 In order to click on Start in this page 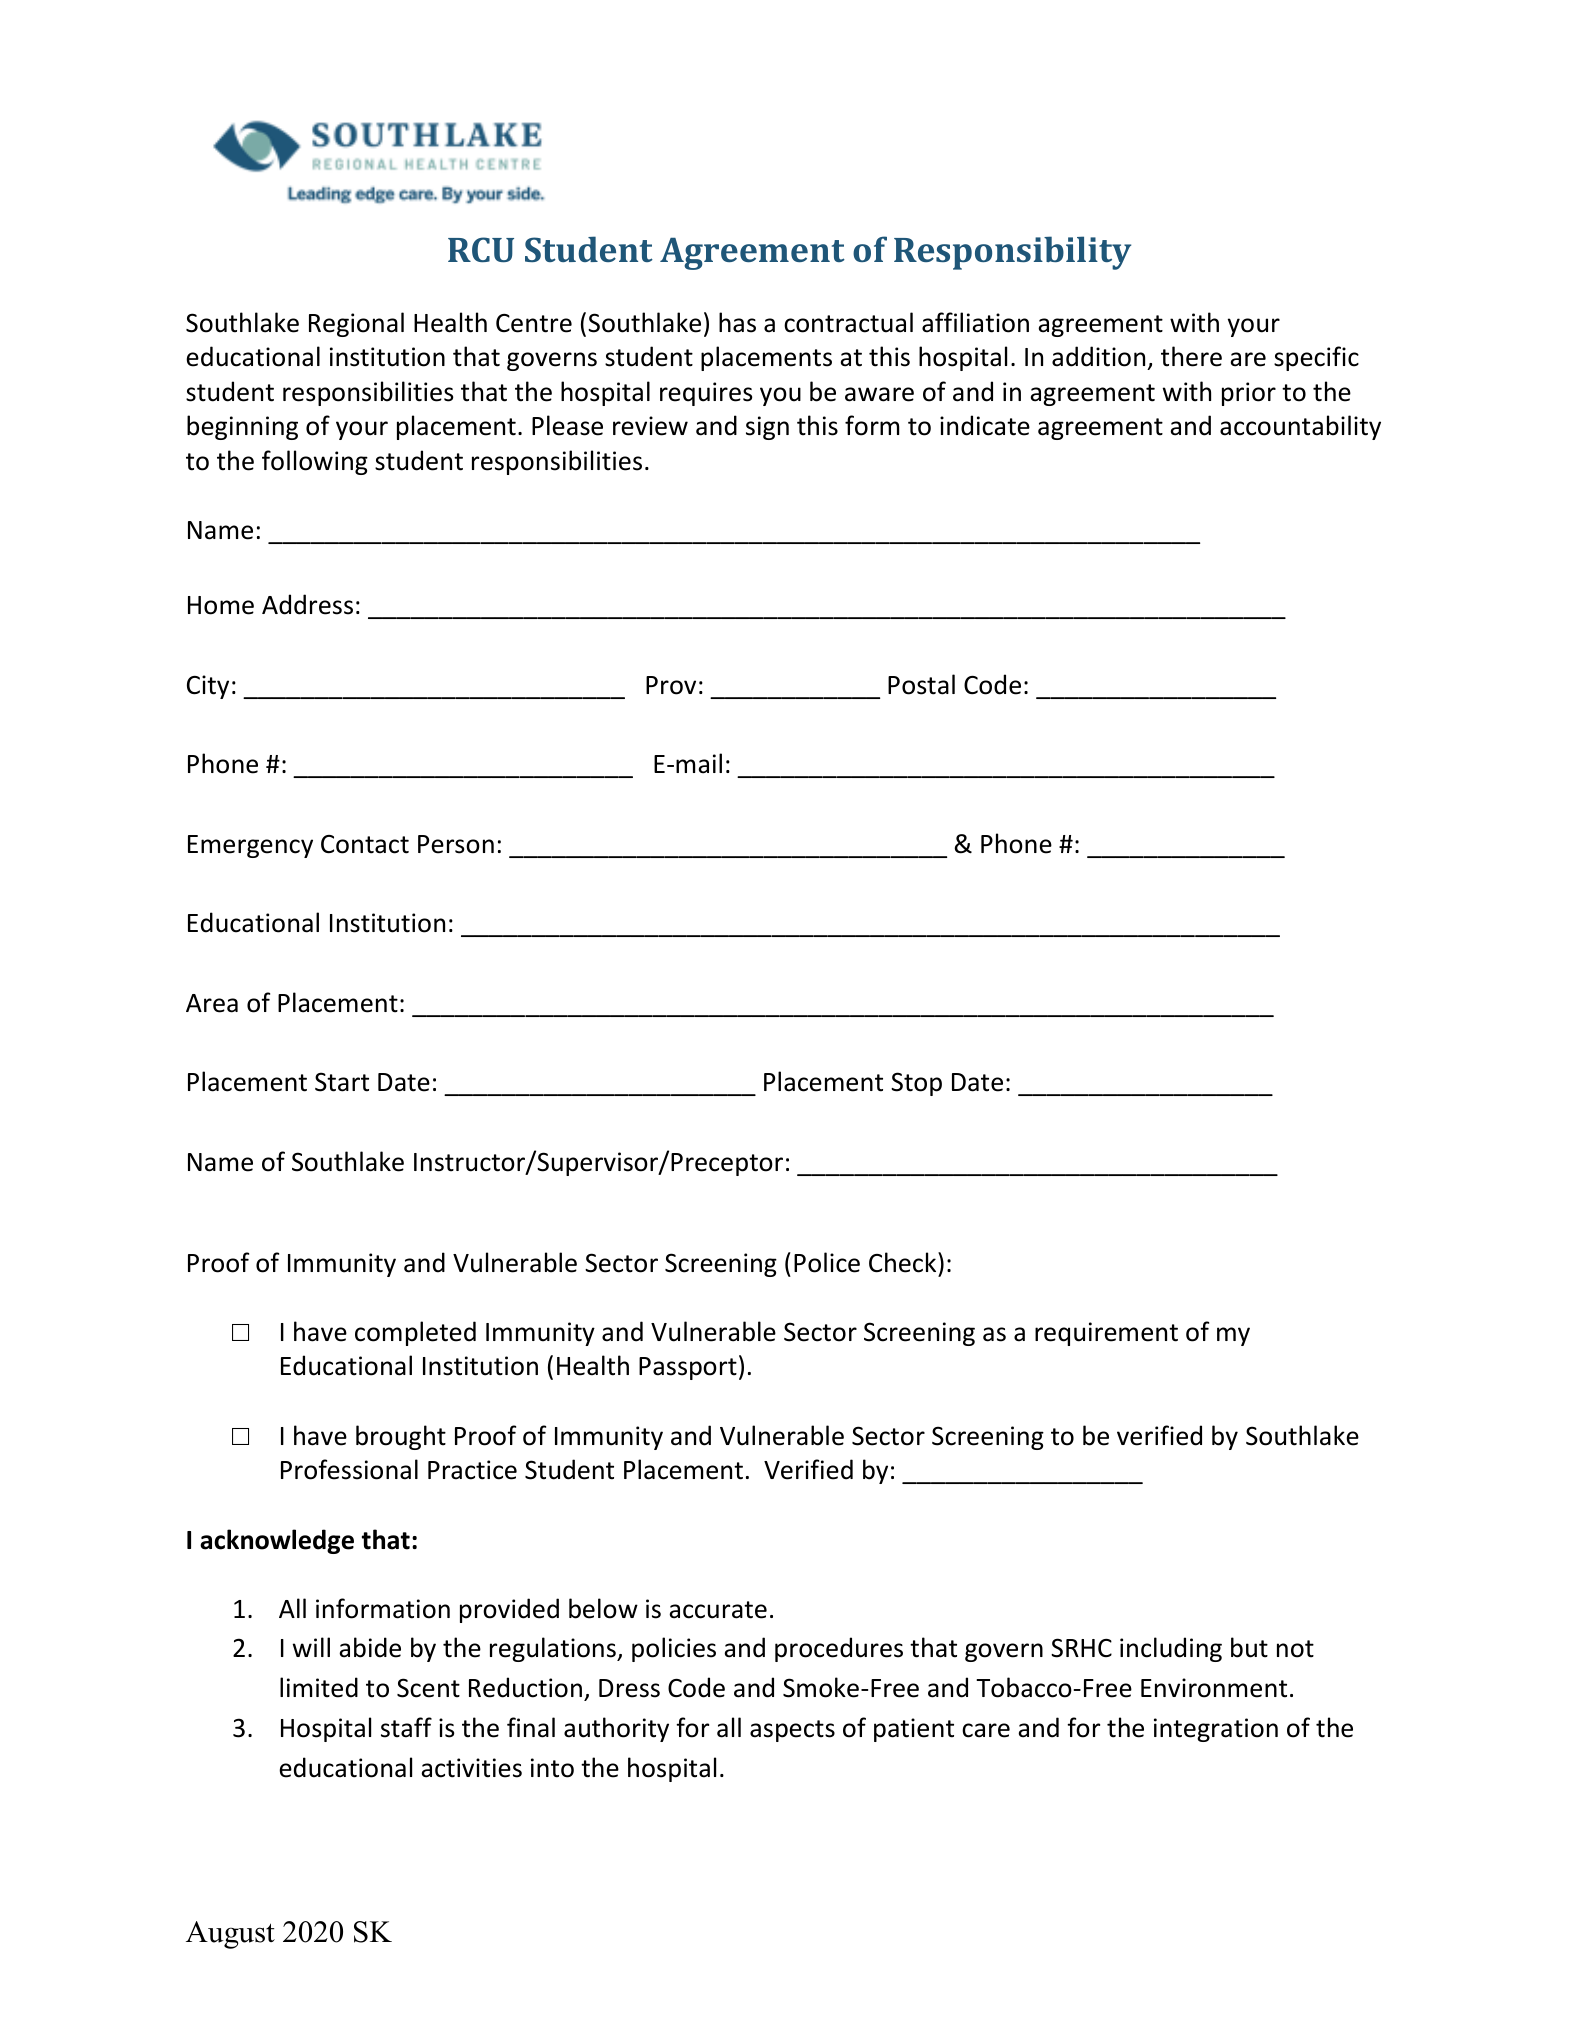, I will do `click(342, 1082)`.
